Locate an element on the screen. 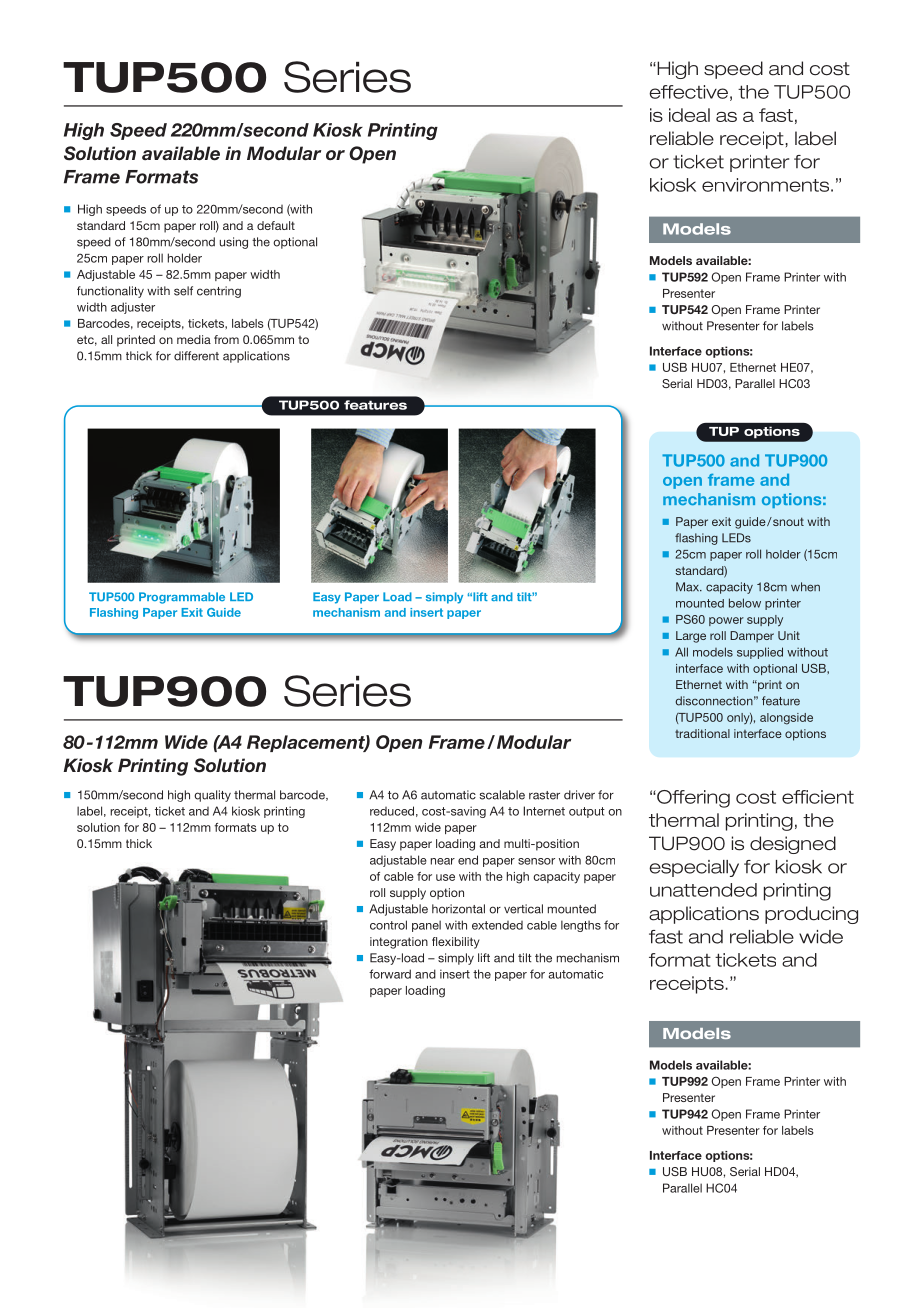  Programmable is located at coordinates (182, 598).
